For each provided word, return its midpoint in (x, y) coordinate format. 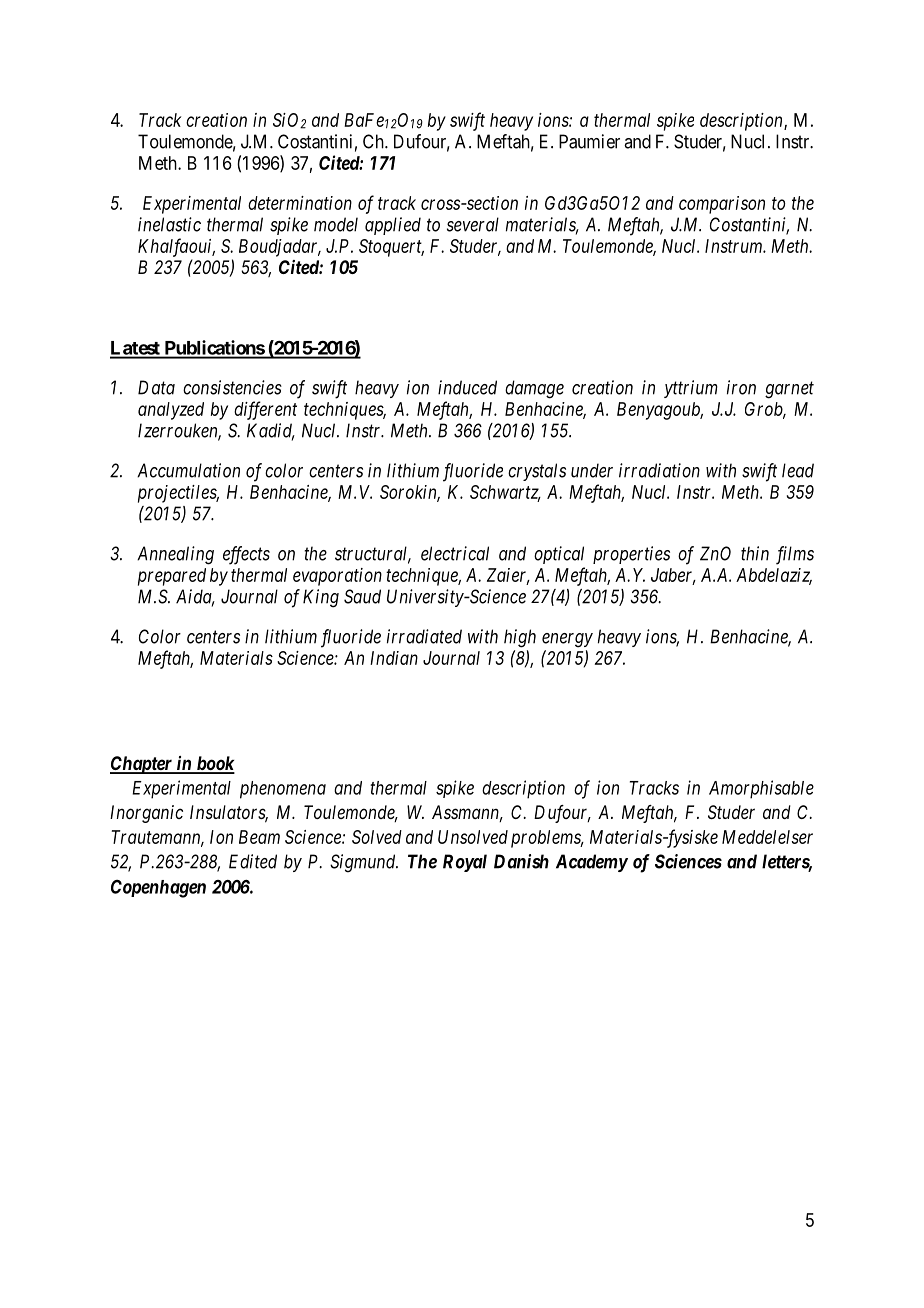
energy (567, 640)
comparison (722, 205)
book (214, 764)
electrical (455, 553)
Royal (465, 863)
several (473, 224)
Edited (253, 861)
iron (741, 387)
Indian (394, 658)
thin (755, 553)
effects (246, 555)
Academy (592, 863)
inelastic (169, 224)
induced (467, 387)
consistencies (232, 387)
